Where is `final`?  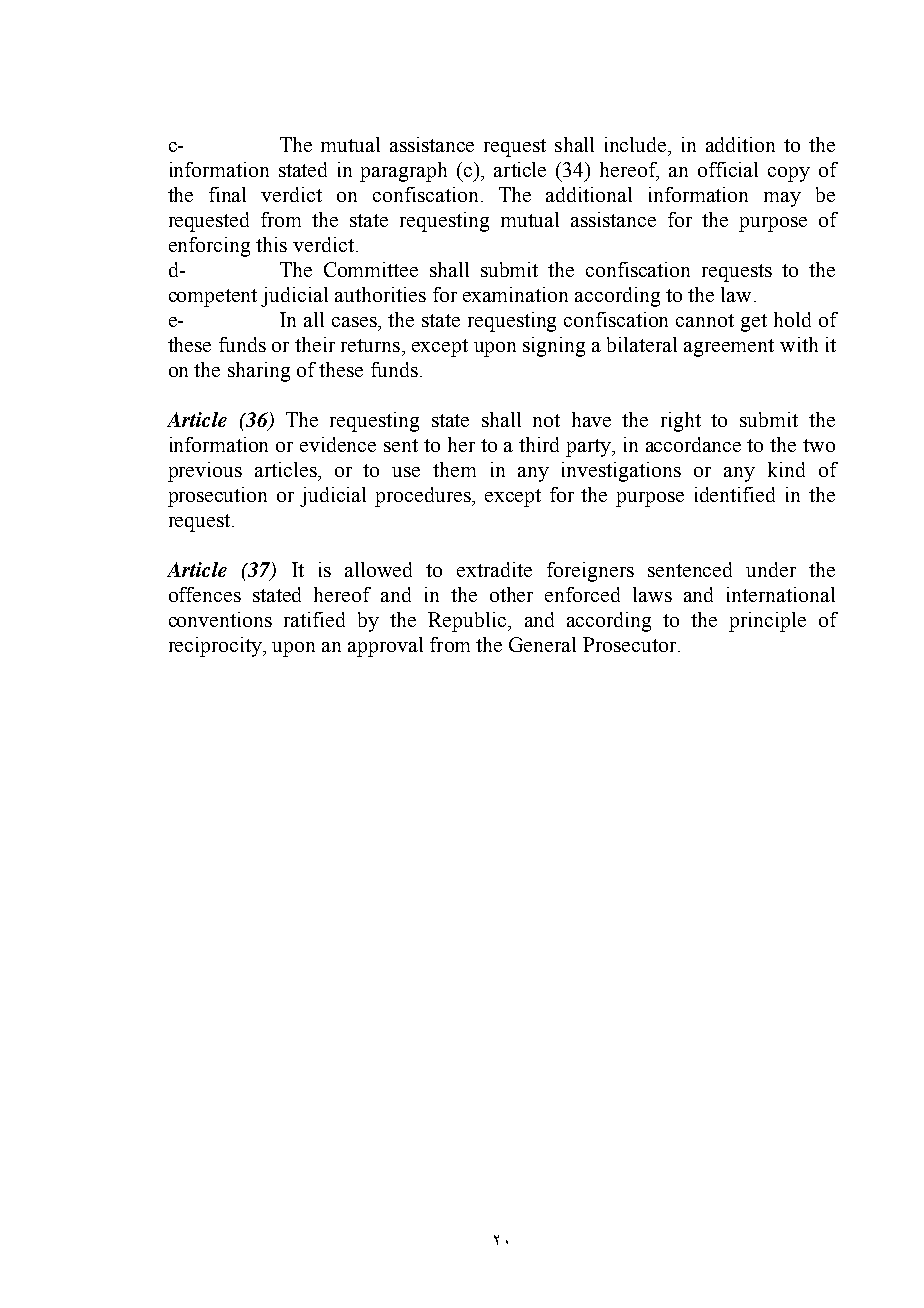
final is located at coordinates (227, 194).
